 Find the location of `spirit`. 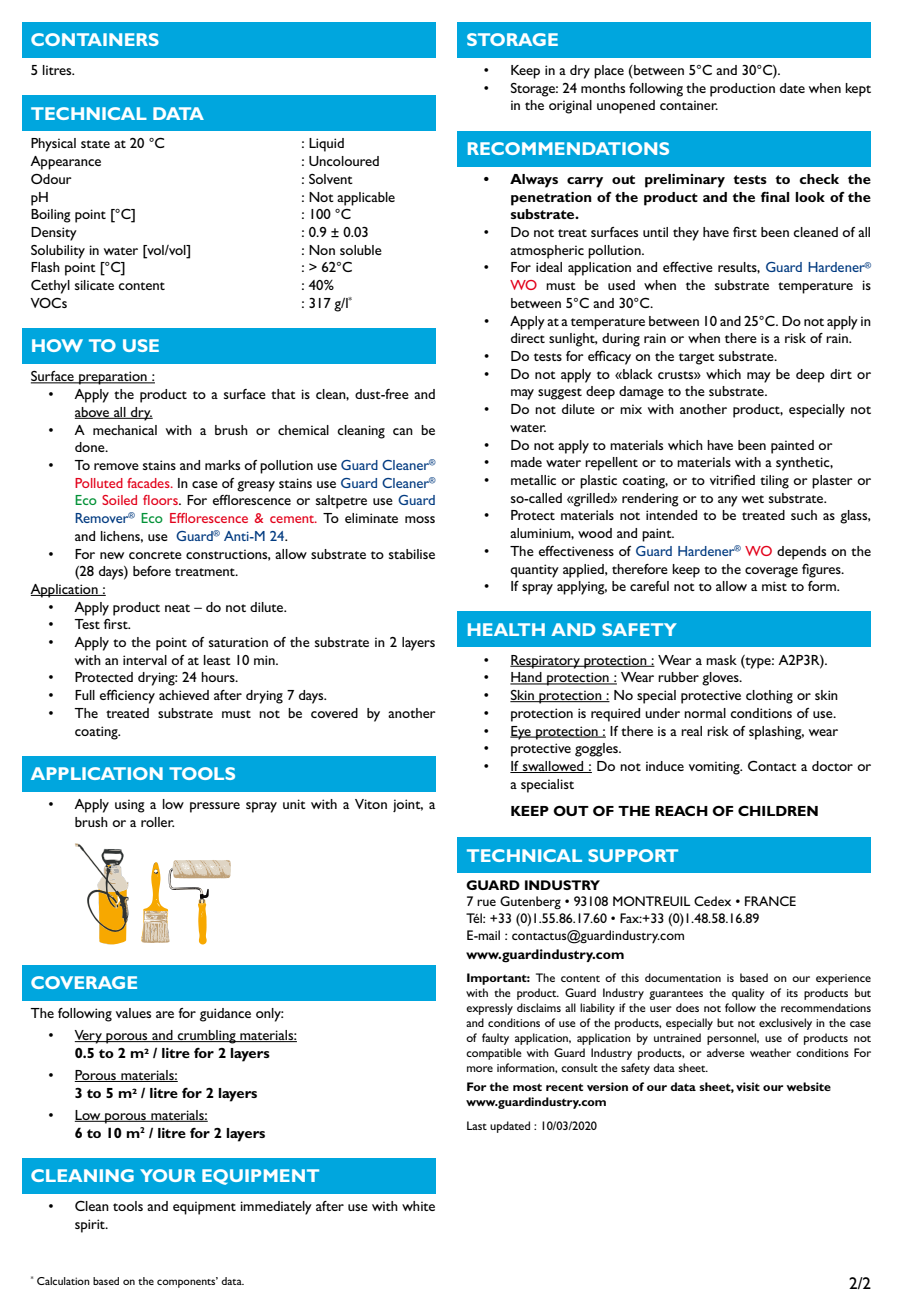

spirit is located at coordinates (91, 1226).
